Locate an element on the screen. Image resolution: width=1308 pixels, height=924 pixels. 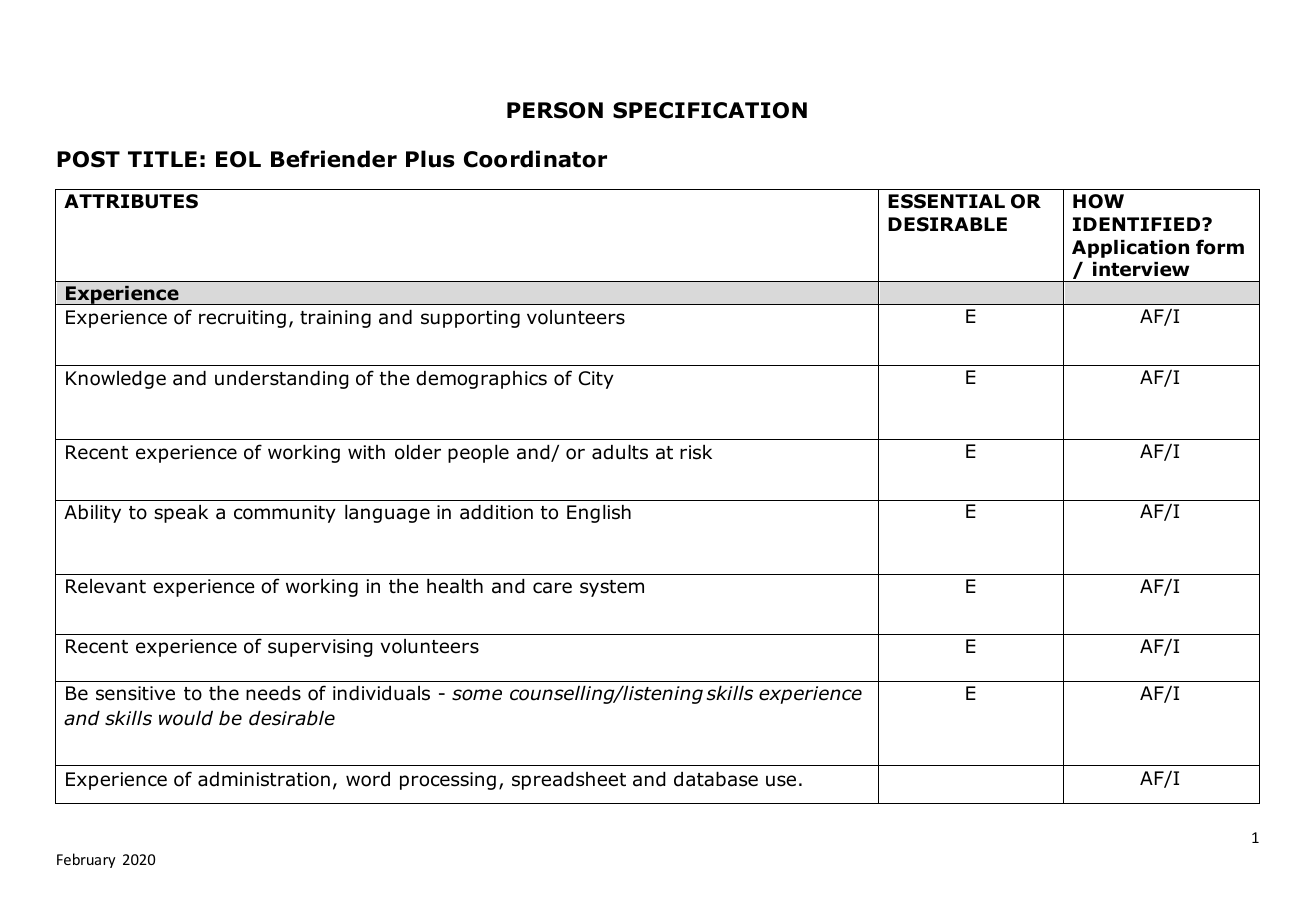
interview is located at coordinates (1141, 269).
